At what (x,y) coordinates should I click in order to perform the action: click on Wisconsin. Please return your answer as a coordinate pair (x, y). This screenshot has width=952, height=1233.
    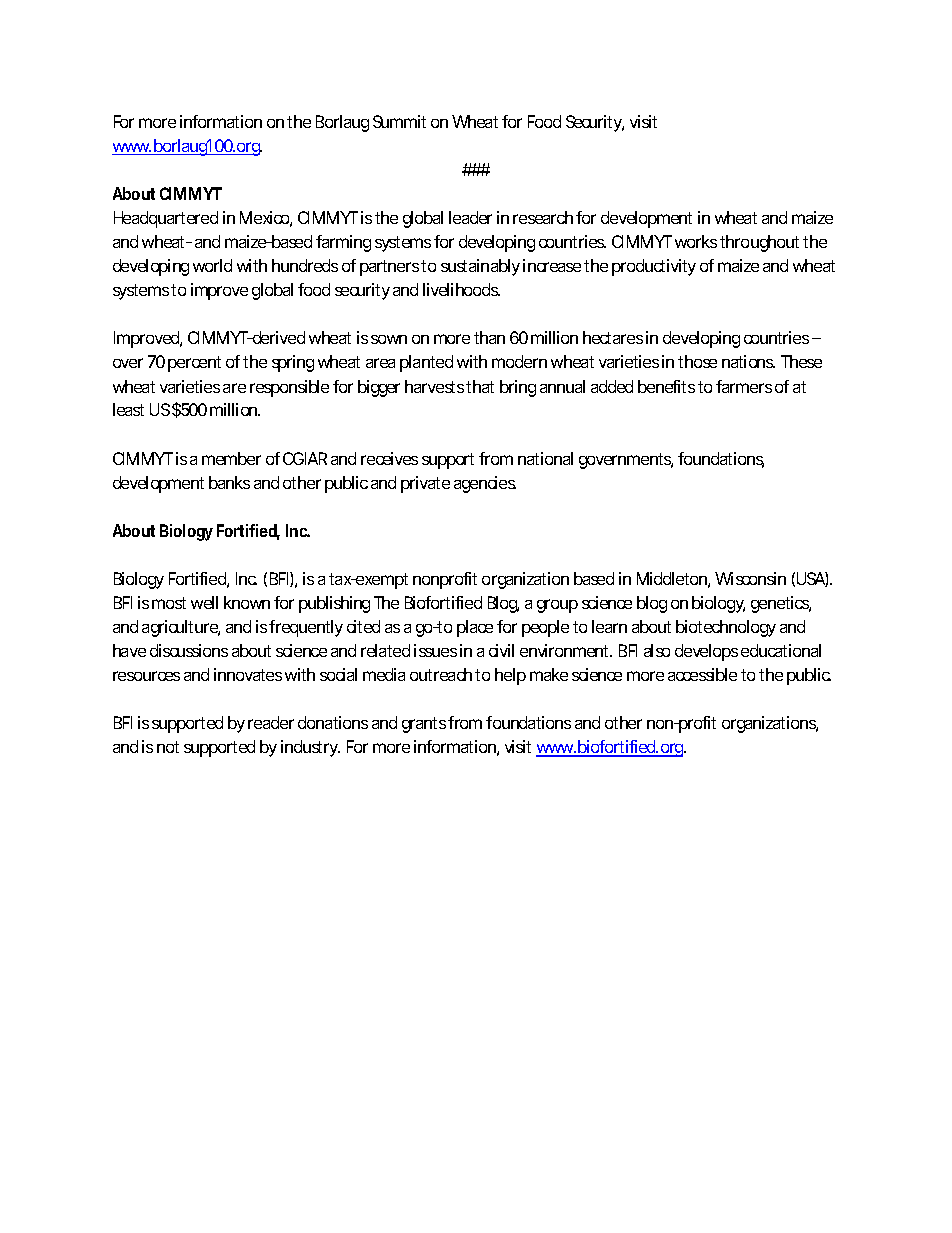
    Looking at the image, I should click on (750, 578).
